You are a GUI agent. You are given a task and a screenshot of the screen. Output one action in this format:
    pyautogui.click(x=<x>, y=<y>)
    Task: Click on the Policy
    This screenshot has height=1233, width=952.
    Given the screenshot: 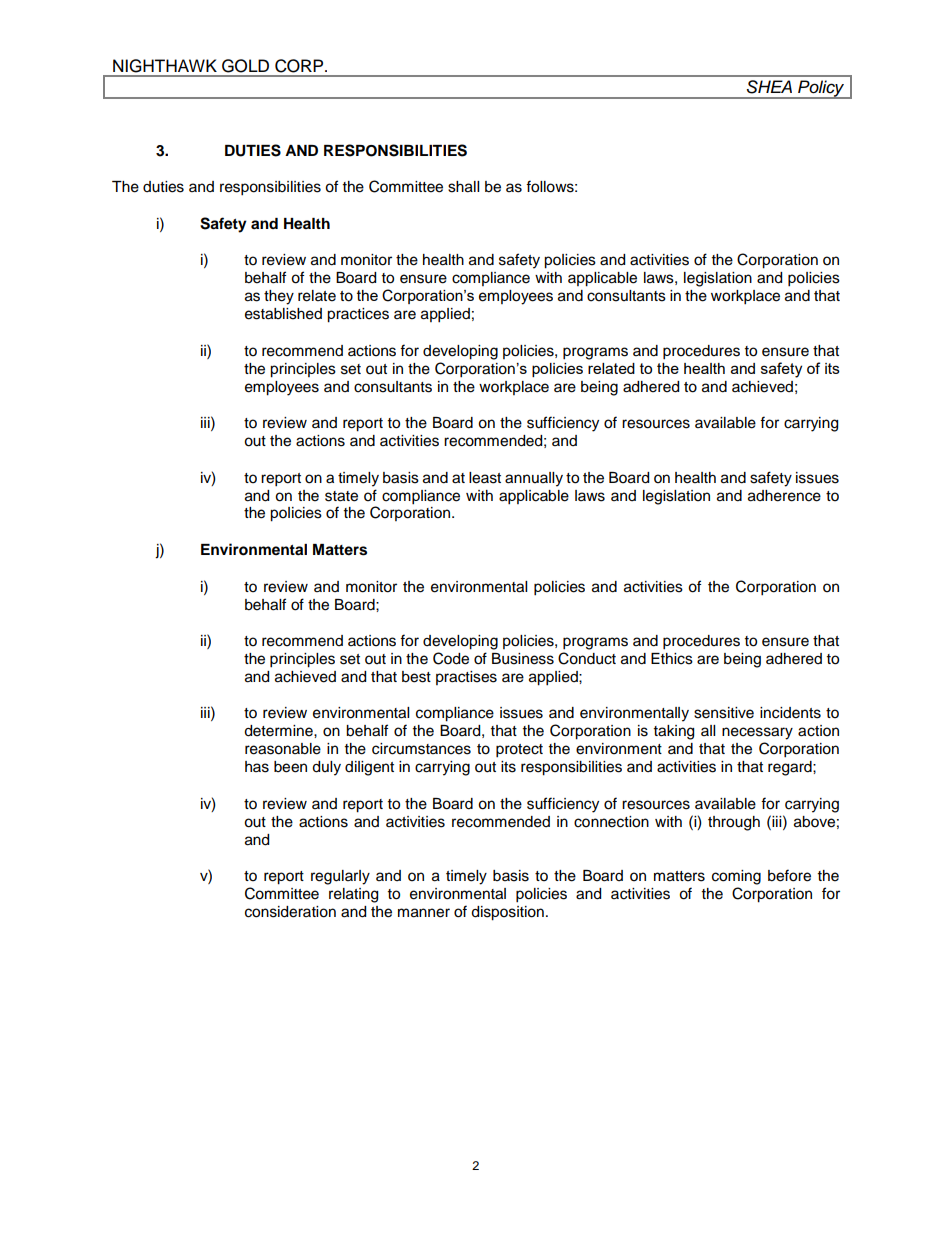 What is the action you would take?
    pyautogui.click(x=821, y=89)
